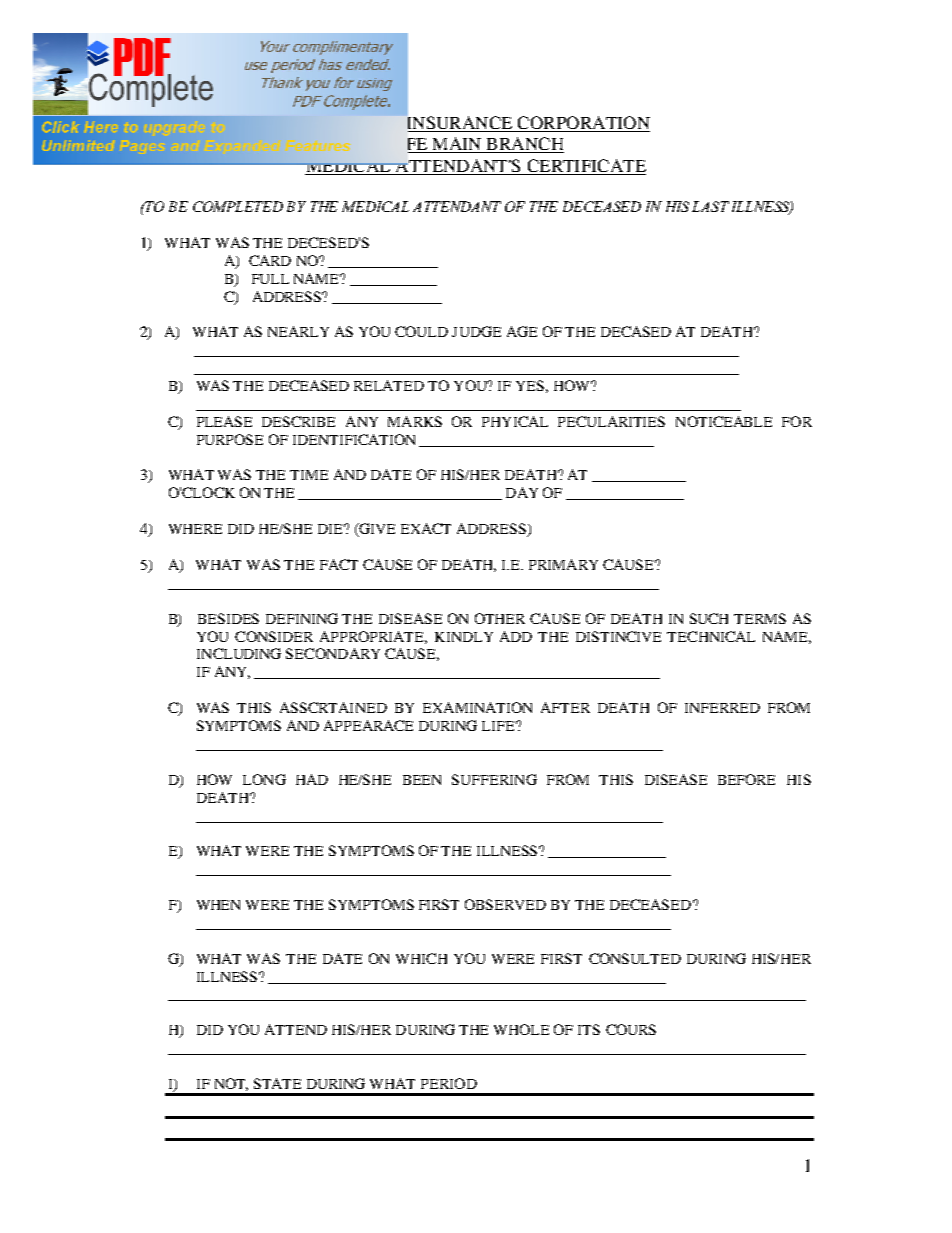 This page has height=1233, width=952. What do you see at coordinates (457, 145) in the page?
I see `MAIN` at bounding box center [457, 145].
